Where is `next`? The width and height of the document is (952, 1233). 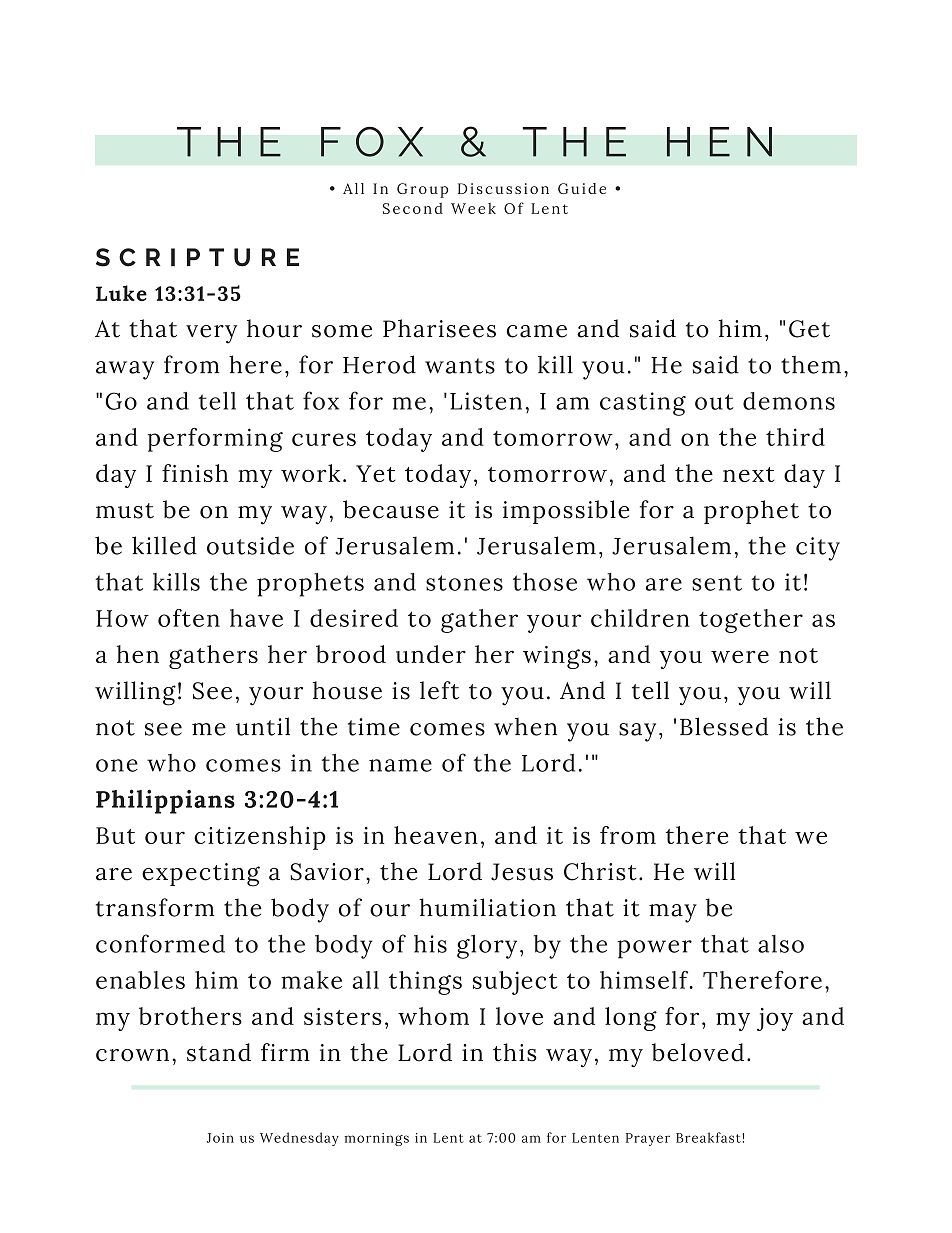 next is located at coordinates (749, 474).
